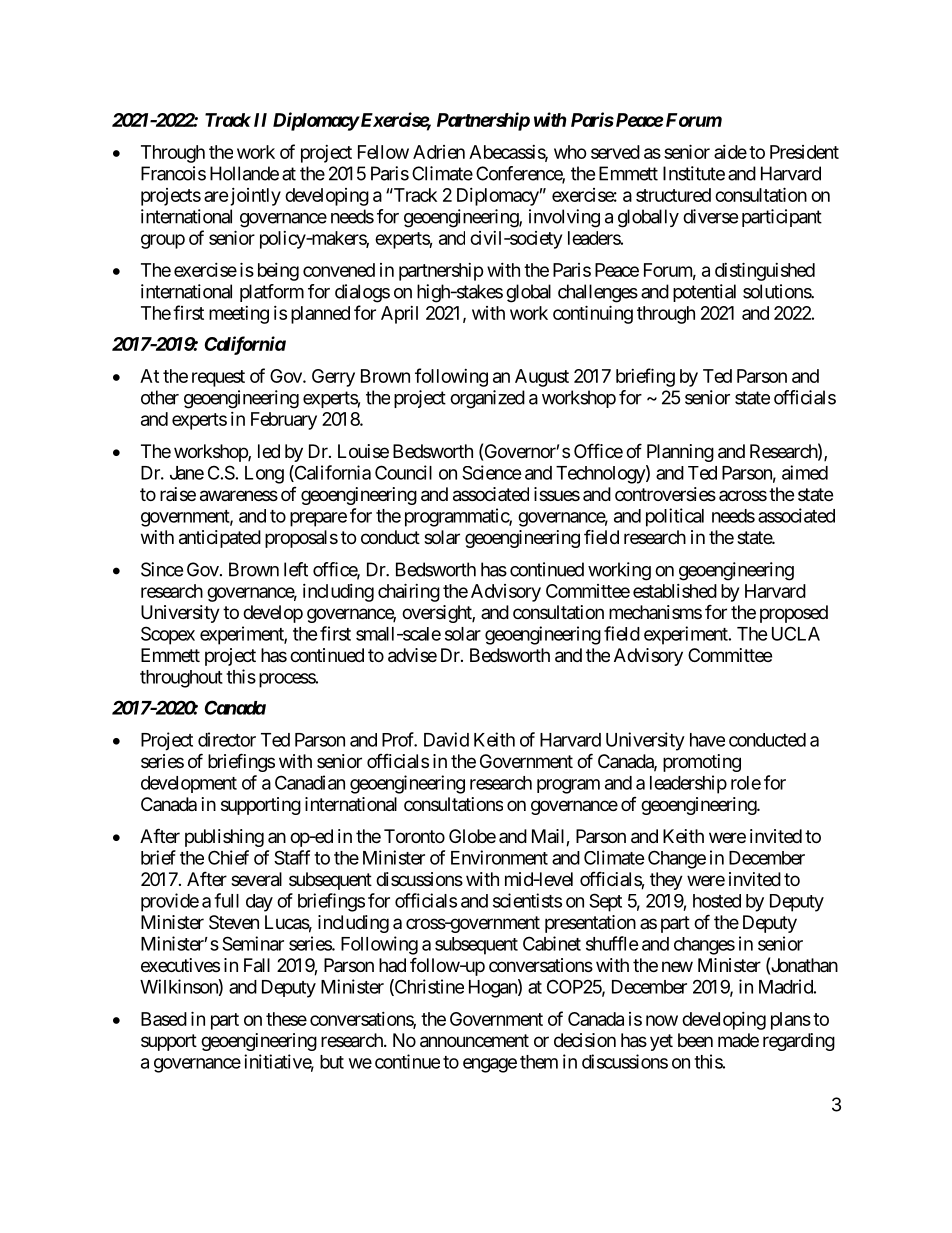  What do you see at coordinates (730, 152) in the image?
I see `aide` at bounding box center [730, 152].
